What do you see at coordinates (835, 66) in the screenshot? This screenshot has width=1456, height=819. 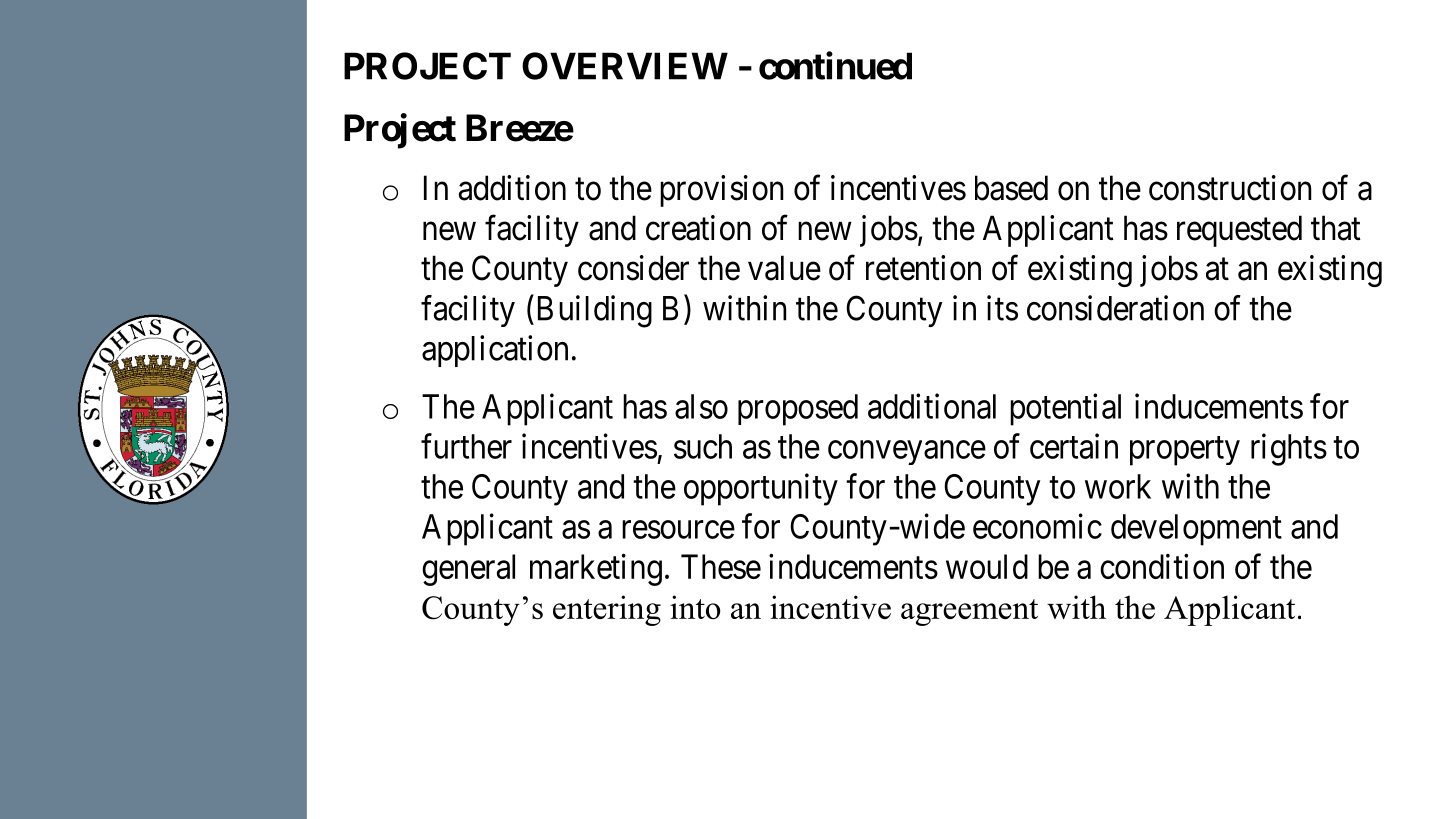 I see `continued` at bounding box center [835, 66].
